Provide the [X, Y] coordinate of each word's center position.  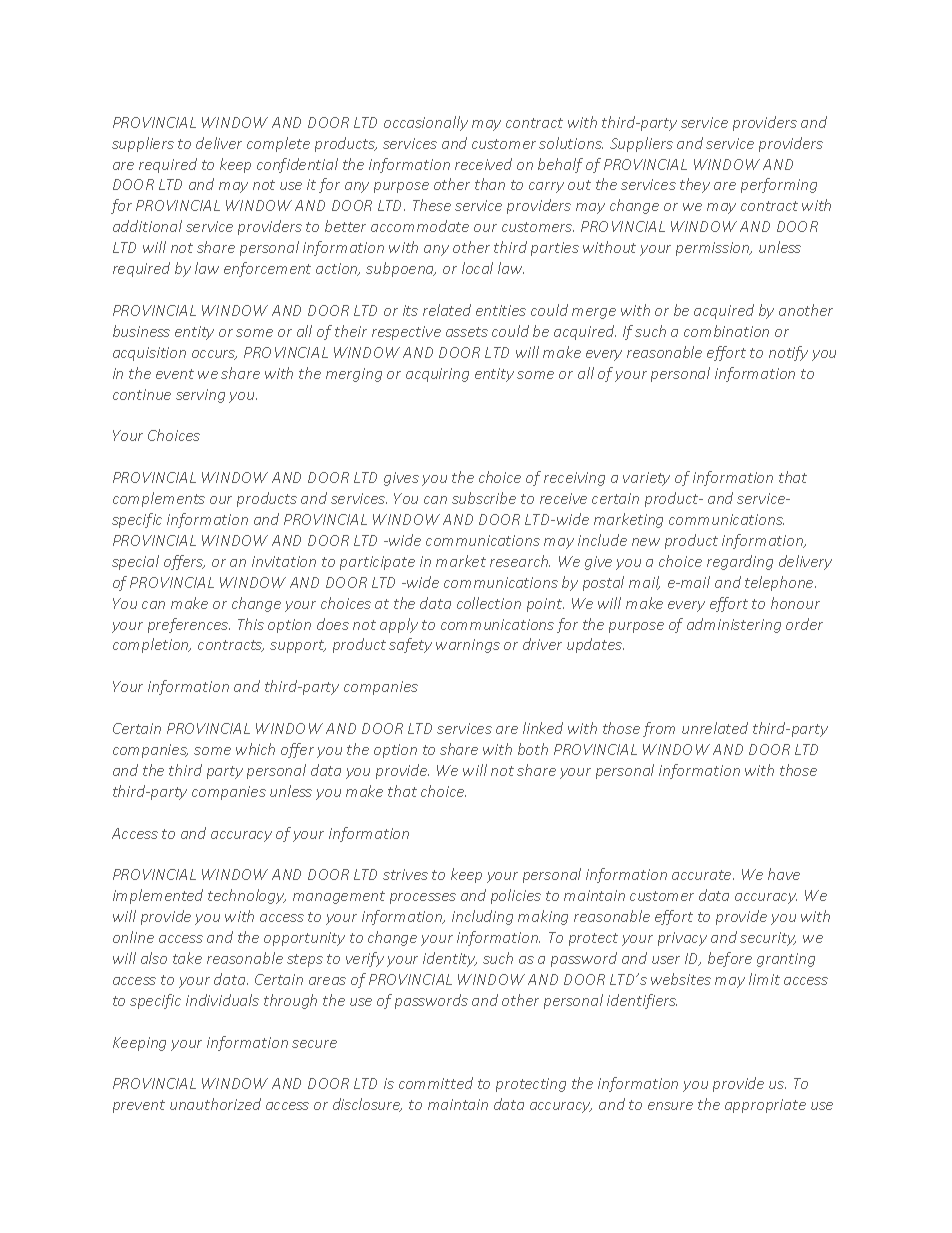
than [490, 184]
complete [278, 144]
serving [200, 396]
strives [405, 874]
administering [734, 625]
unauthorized [215, 1104]
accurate [703, 875]
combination [726, 331]
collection [489, 603]
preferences [189, 625]
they [695, 185]
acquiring [437, 375]
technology [247, 896]
